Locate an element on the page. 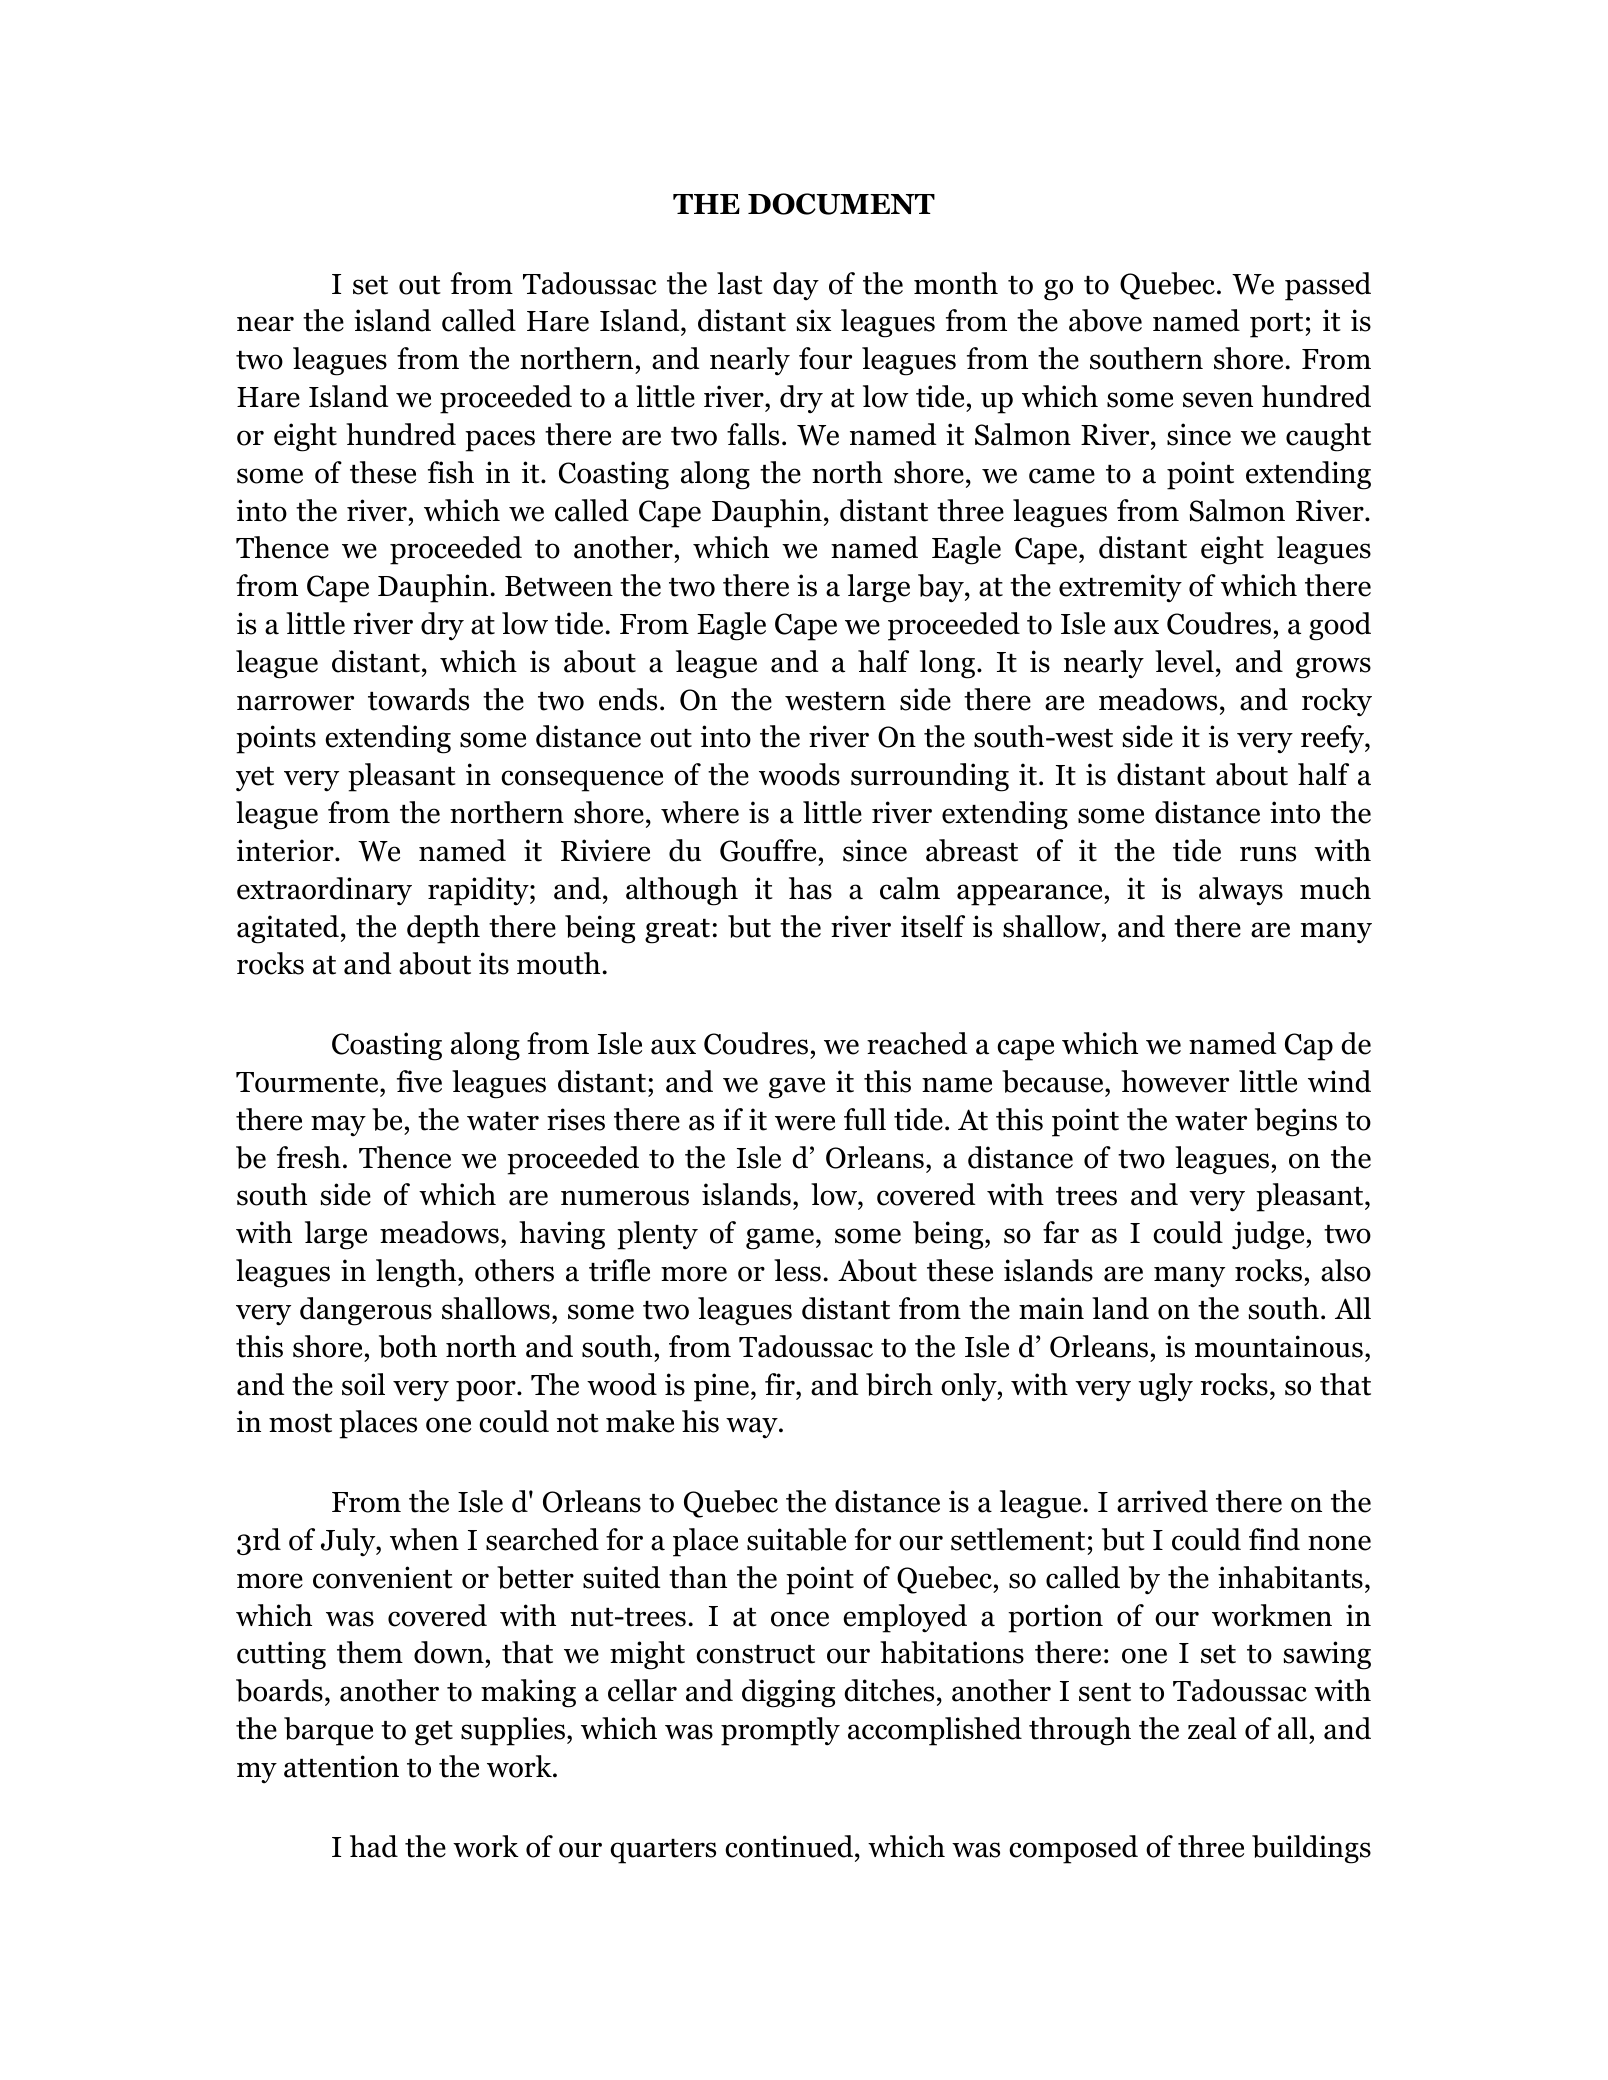 The width and height of the image is (1608, 2080). five is located at coordinates (419, 1081).
